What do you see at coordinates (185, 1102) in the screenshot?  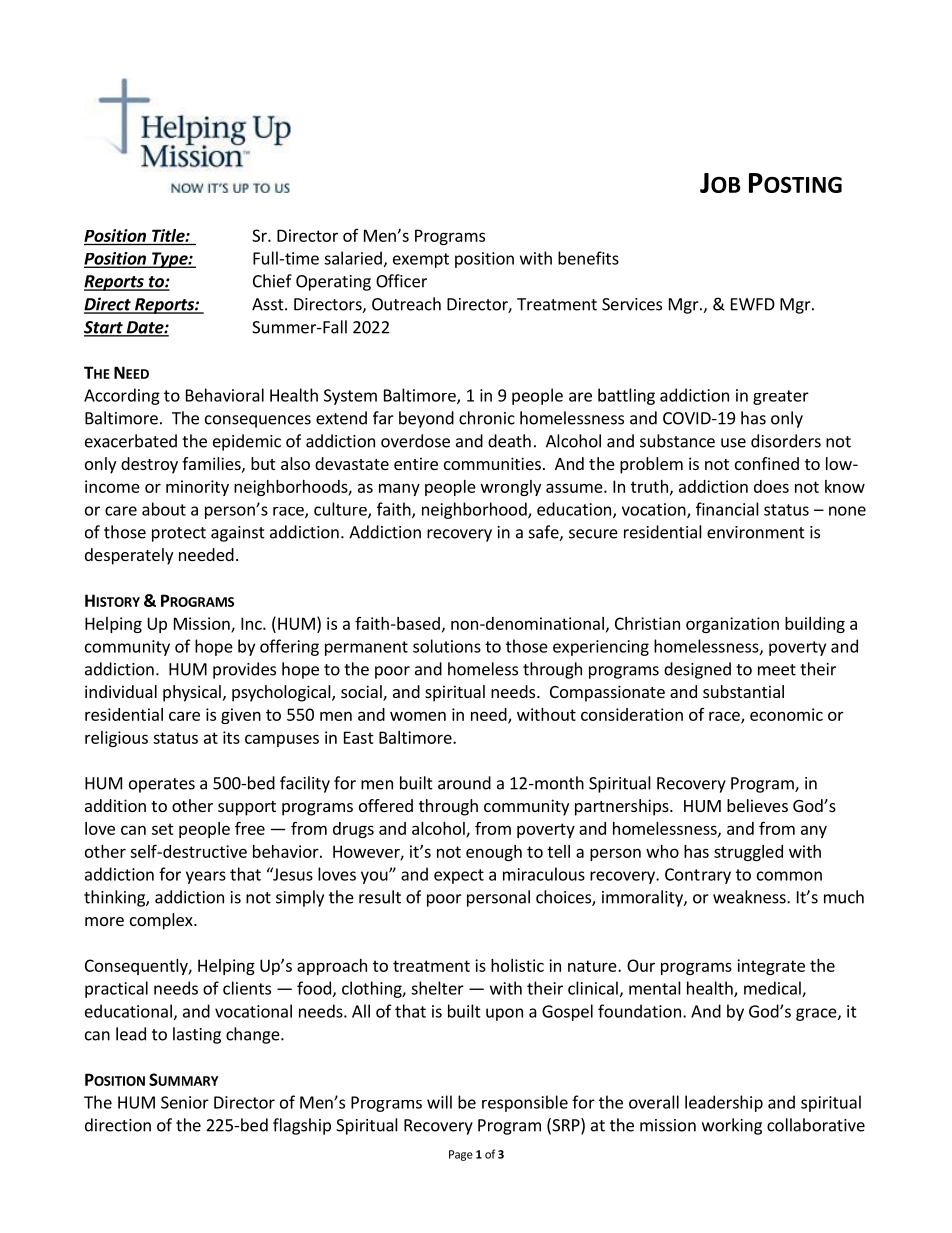 I see `Senior` at bounding box center [185, 1102].
